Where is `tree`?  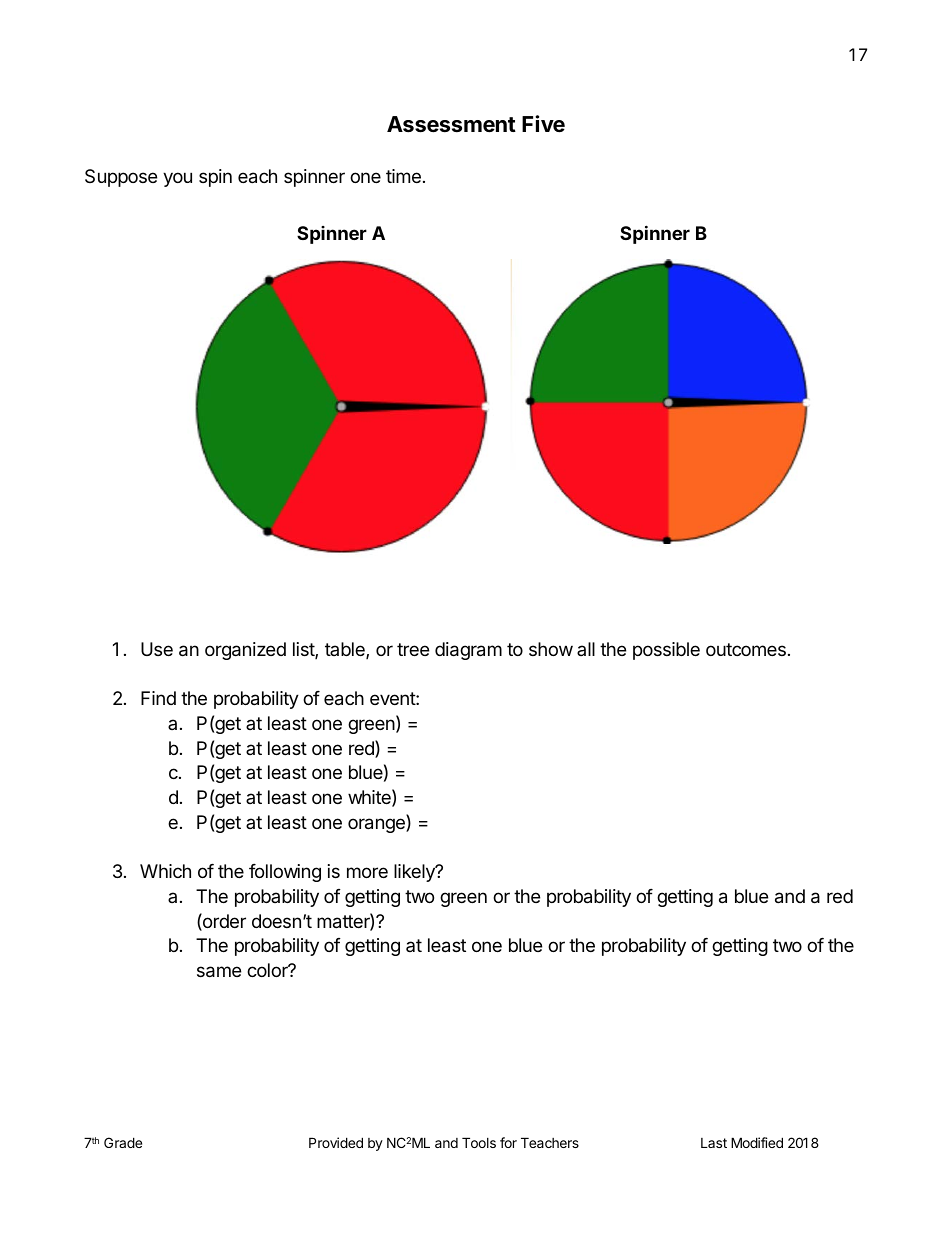
tree is located at coordinates (413, 649).
